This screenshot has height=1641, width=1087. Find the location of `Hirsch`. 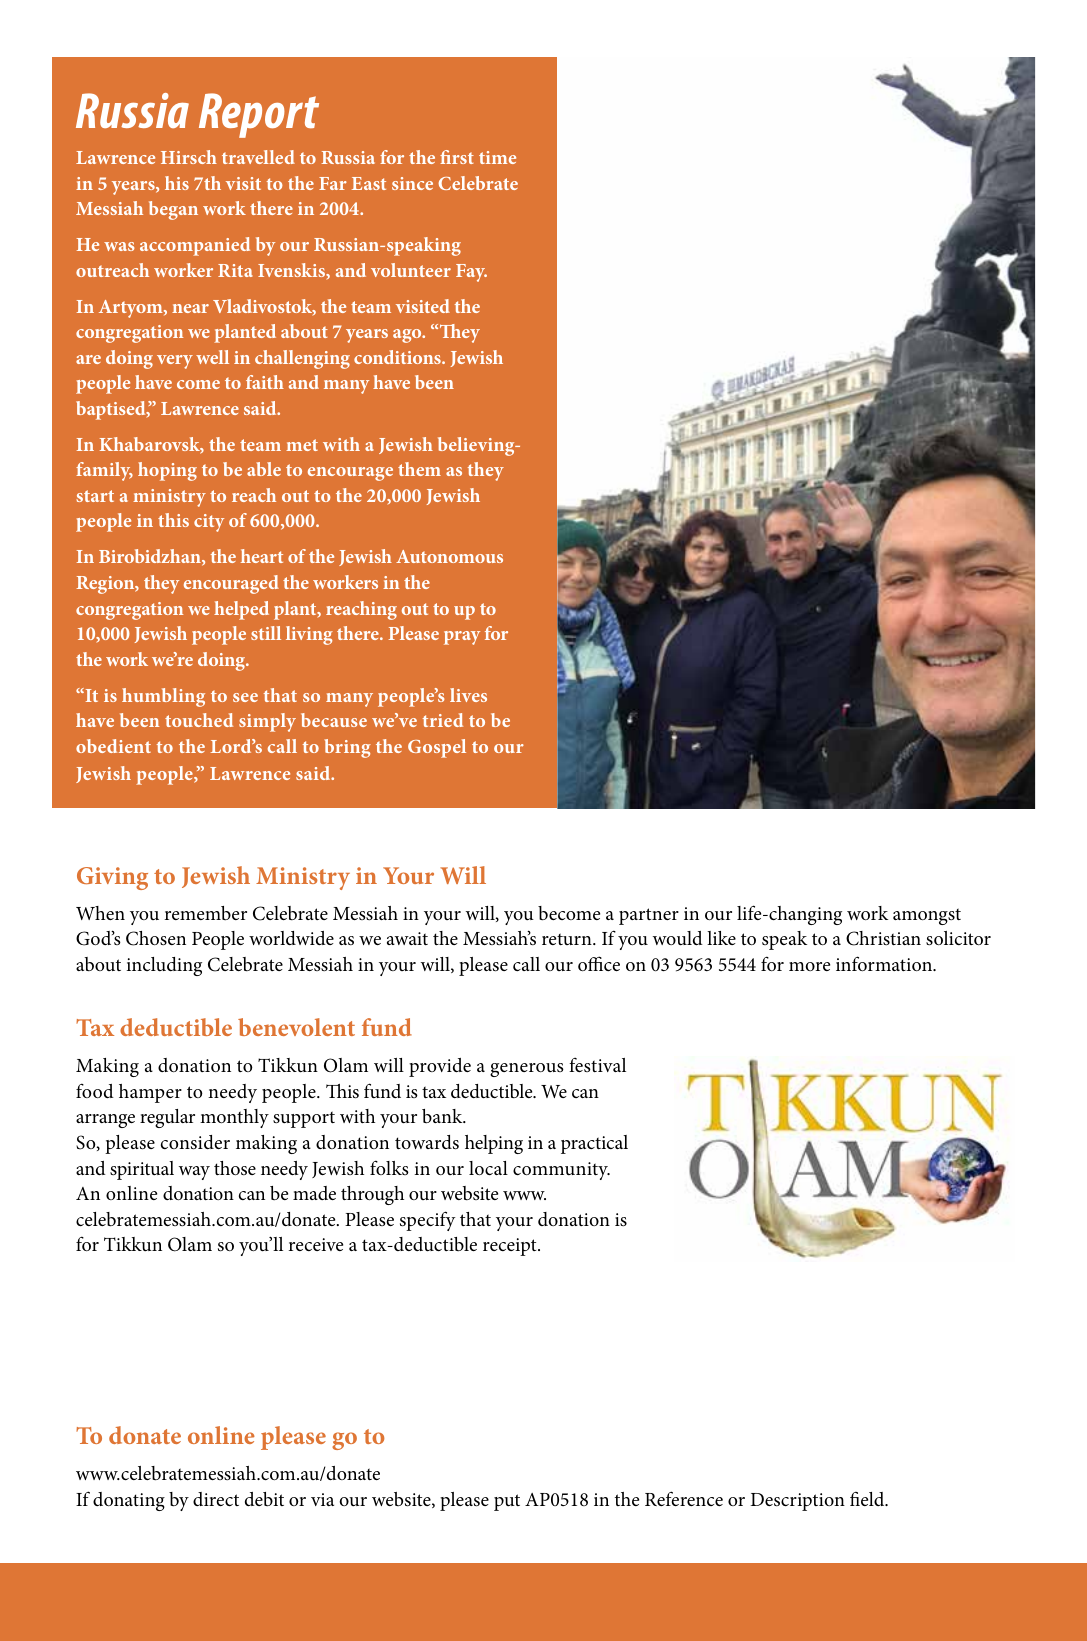

Hirsch is located at coordinates (189, 157).
